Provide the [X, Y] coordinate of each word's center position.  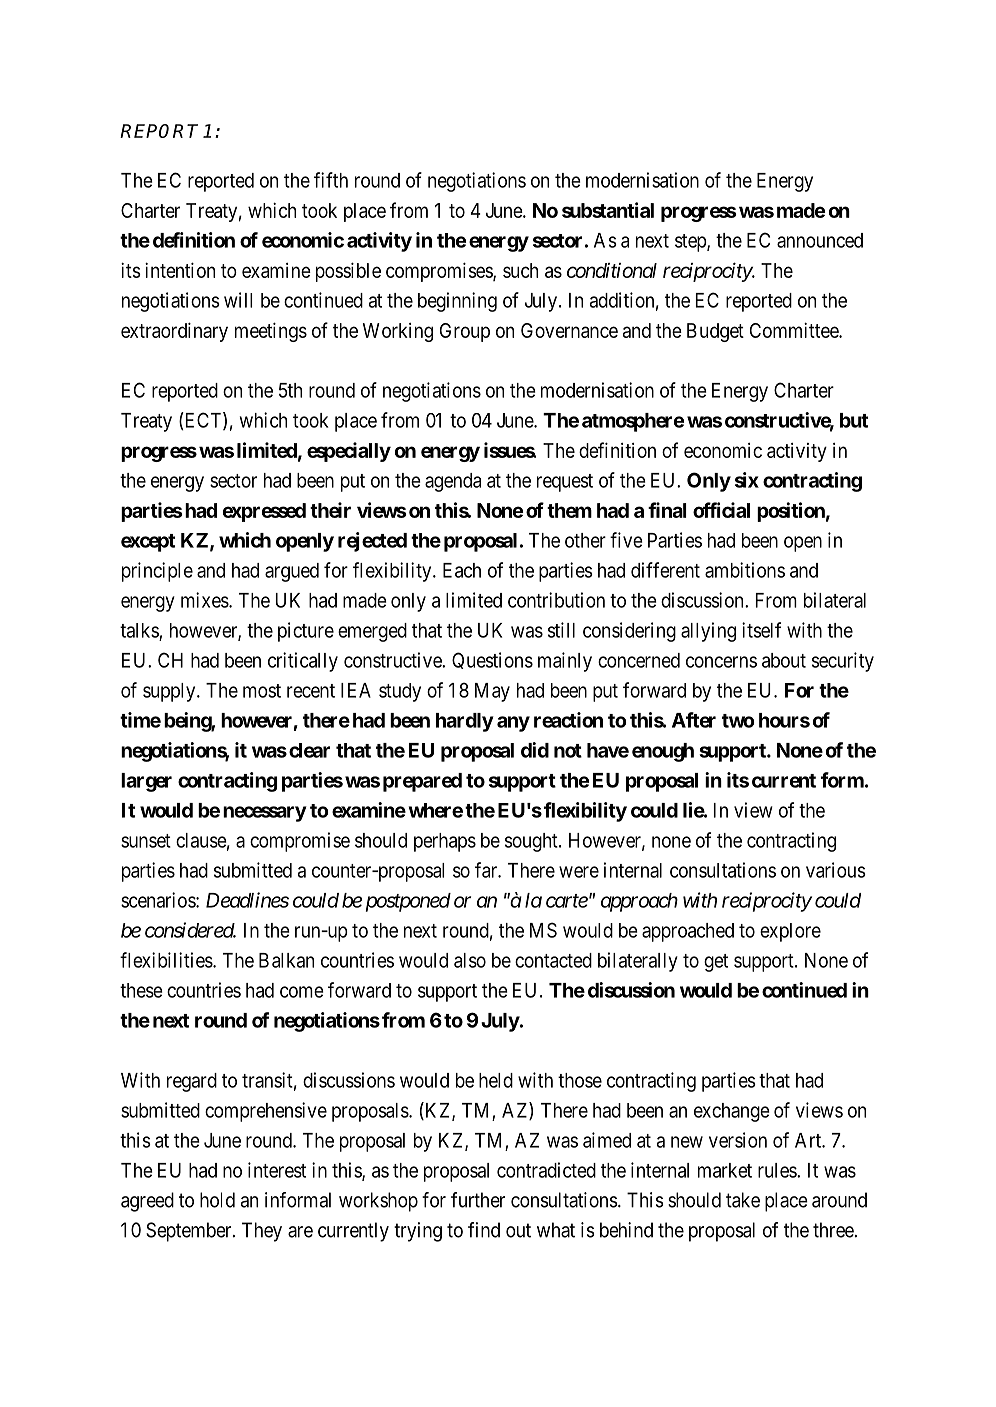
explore [790, 932]
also [470, 960]
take [743, 1200]
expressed [264, 512]
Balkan [286, 960]
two [738, 721]
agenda [453, 482]
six [747, 480]
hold [217, 1200]
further [478, 1200]
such [520, 270]
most [262, 691]
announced [820, 240]
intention [180, 270]
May [492, 692]
